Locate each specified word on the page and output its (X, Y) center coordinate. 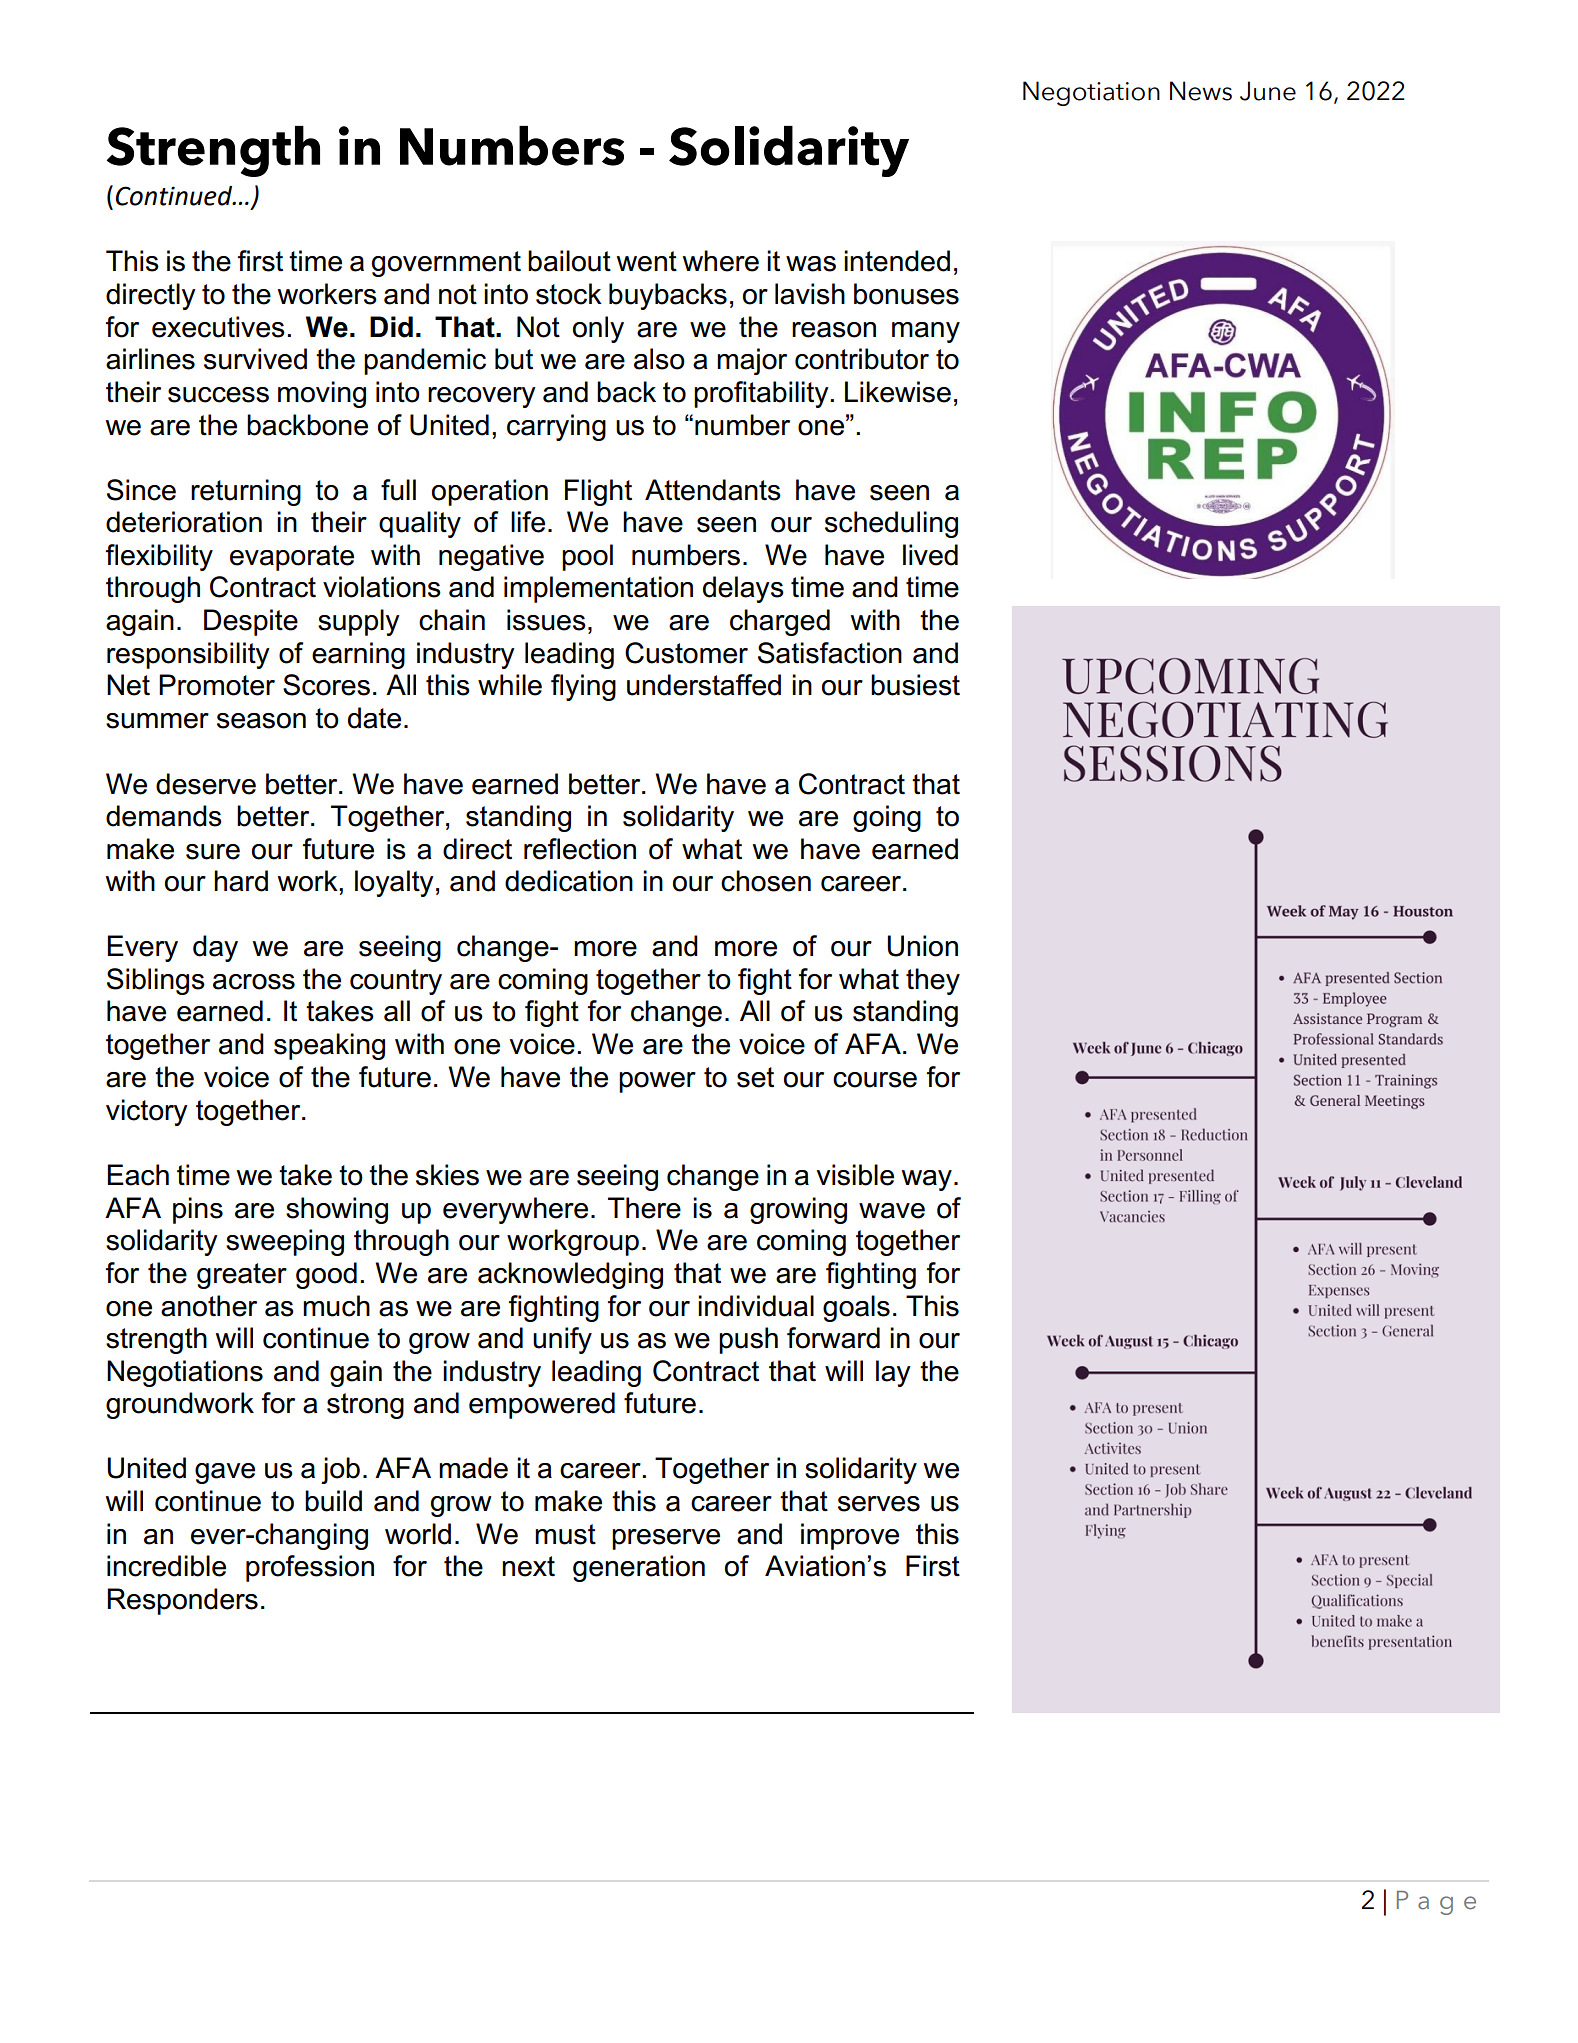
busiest (915, 685)
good (326, 1275)
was (811, 264)
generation (639, 1568)
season (261, 721)
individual (756, 1306)
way (927, 1180)
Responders (182, 1601)
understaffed (704, 685)
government (446, 264)
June (1268, 91)
